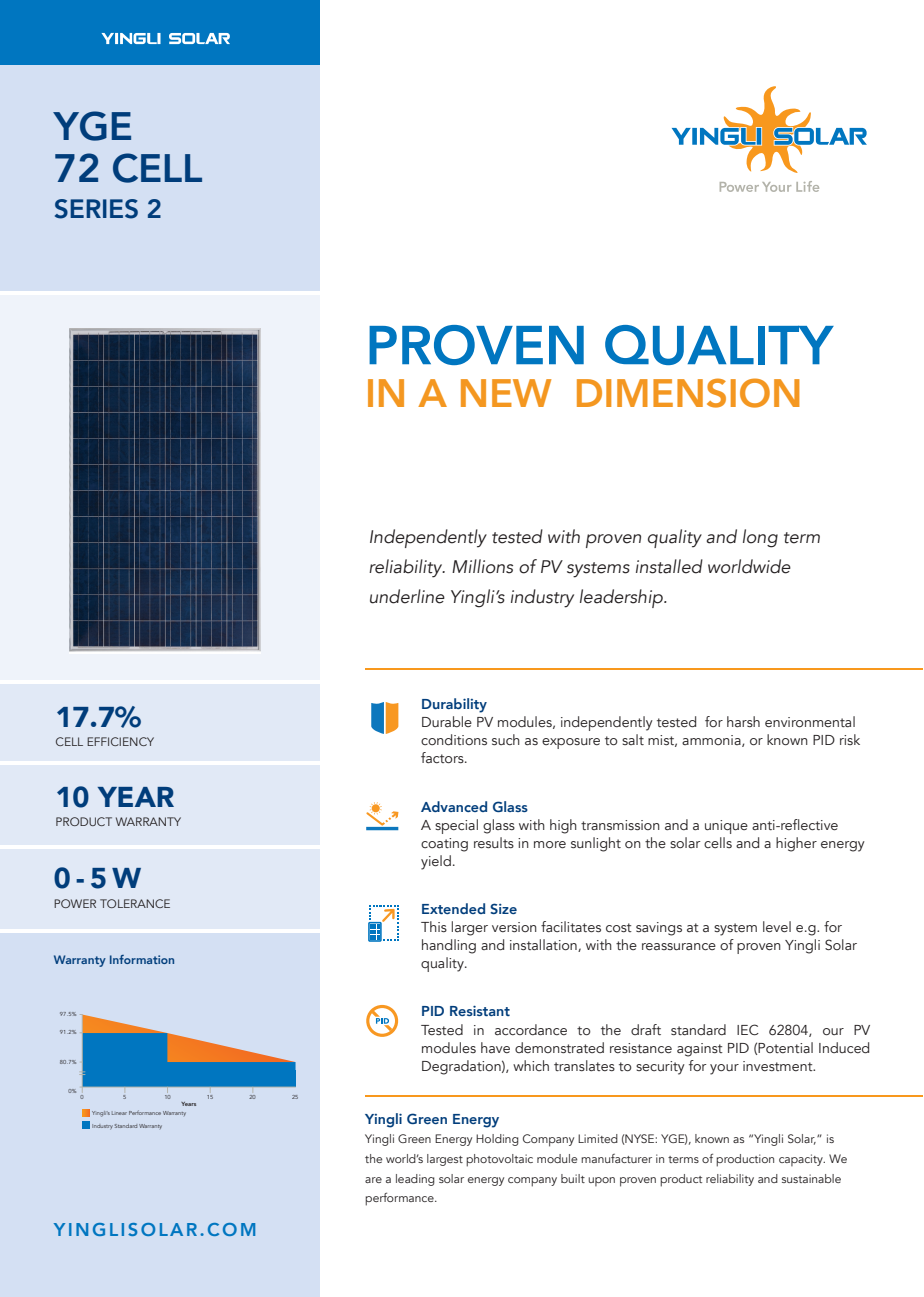  I want to click on largest, so click(445, 1160).
